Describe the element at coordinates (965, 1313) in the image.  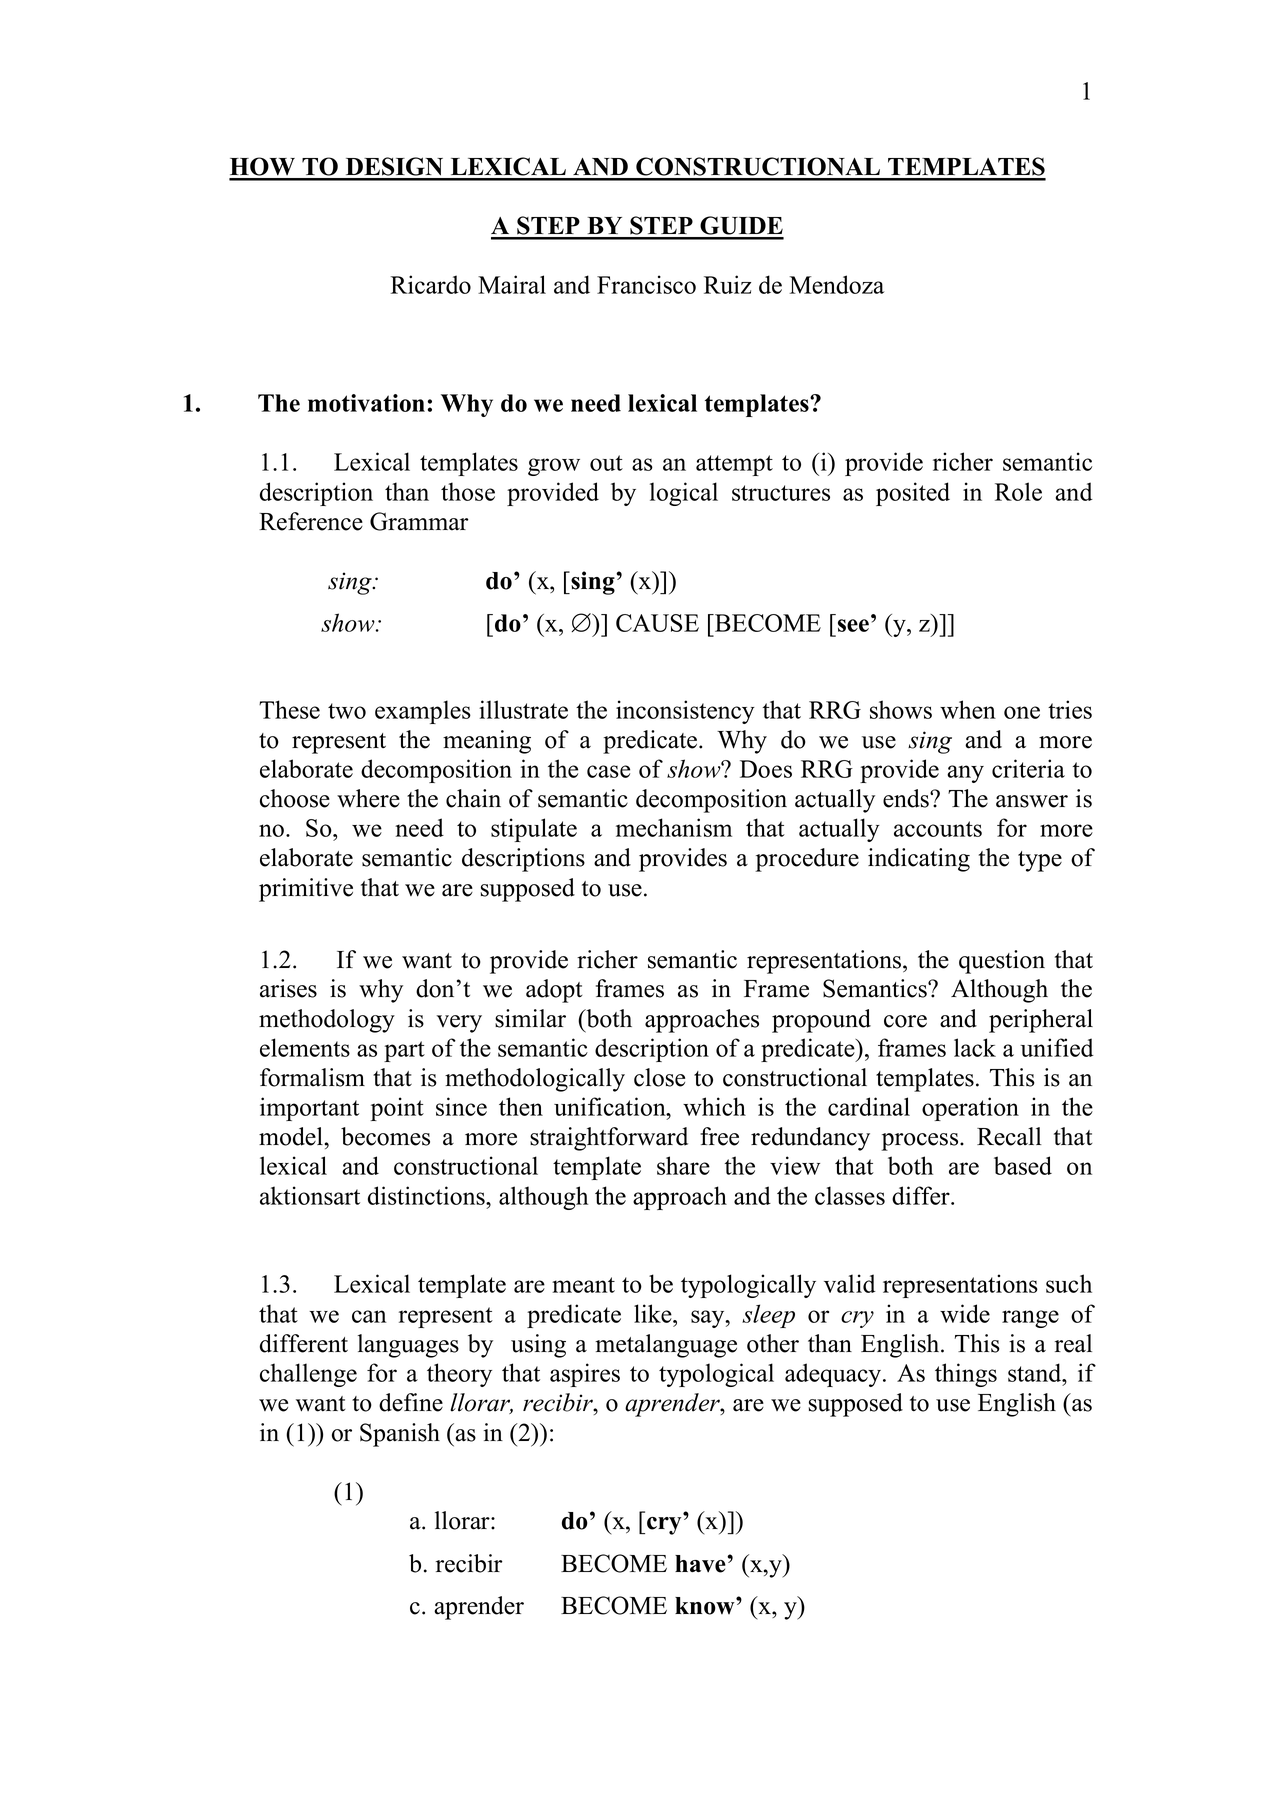
I see `wide` at that location.
